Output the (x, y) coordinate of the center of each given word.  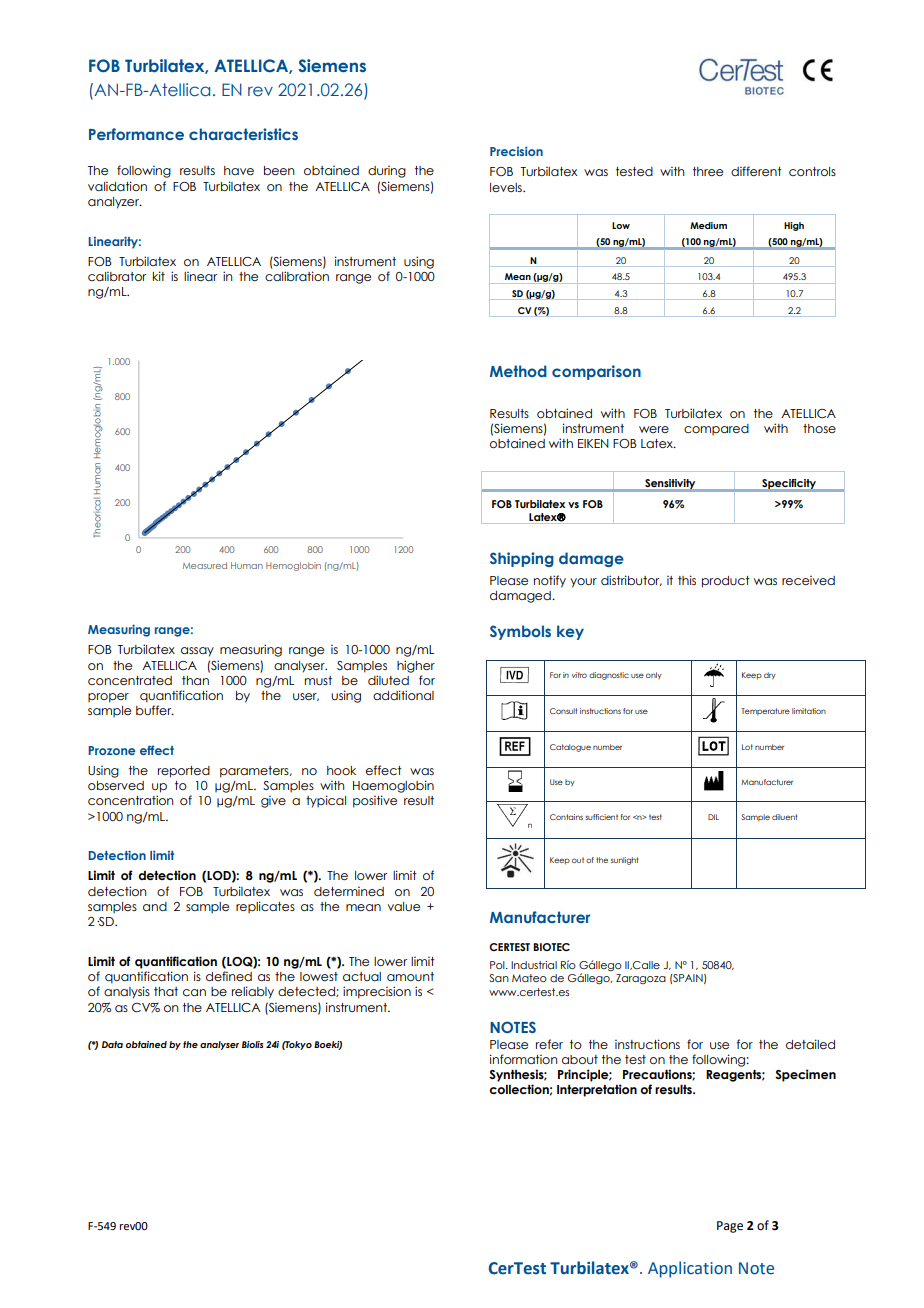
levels (507, 187)
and (155, 906)
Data (112, 1044)
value (404, 906)
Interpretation (597, 1090)
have (239, 170)
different (756, 171)
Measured (205, 565)
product (726, 582)
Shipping (522, 559)
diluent (784, 817)
